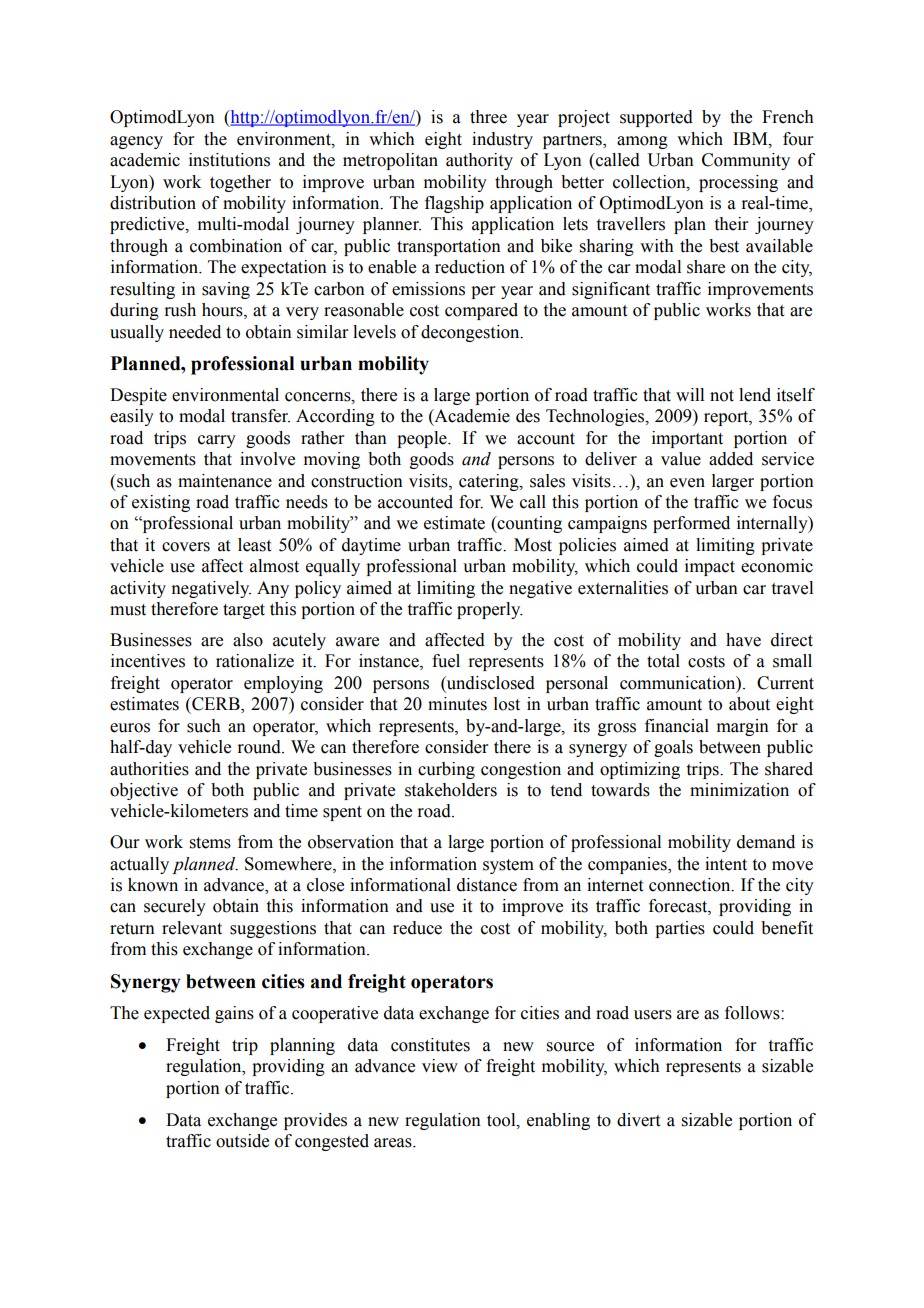 This screenshot has width=924, height=1308. Describe the element at coordinates (746, 161) in the screenshot. I see `Community` at that location.
